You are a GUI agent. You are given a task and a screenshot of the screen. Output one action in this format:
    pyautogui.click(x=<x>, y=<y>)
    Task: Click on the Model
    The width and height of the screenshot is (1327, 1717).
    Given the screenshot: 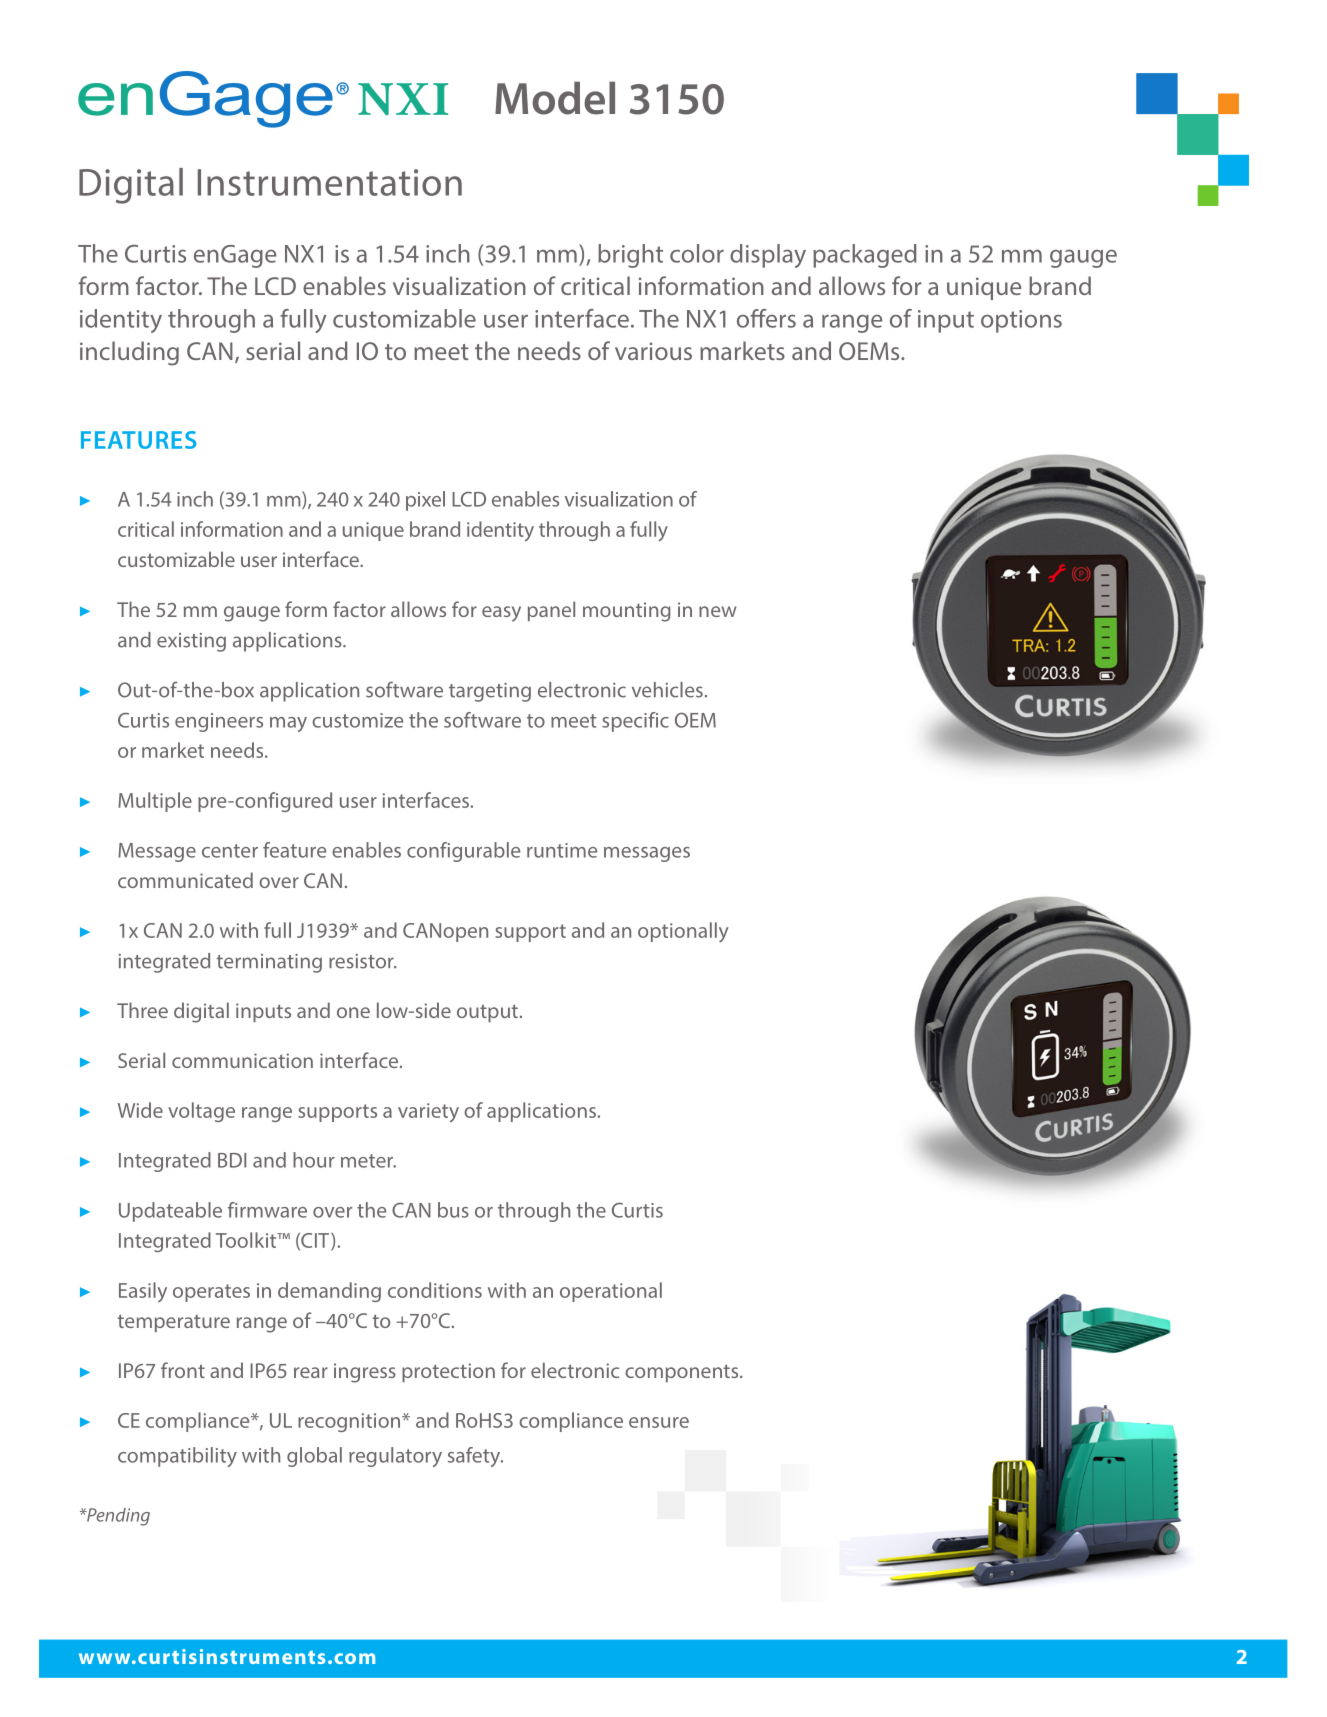 What is the action you would take?
    pyautogui.click(x=555, y=98)
